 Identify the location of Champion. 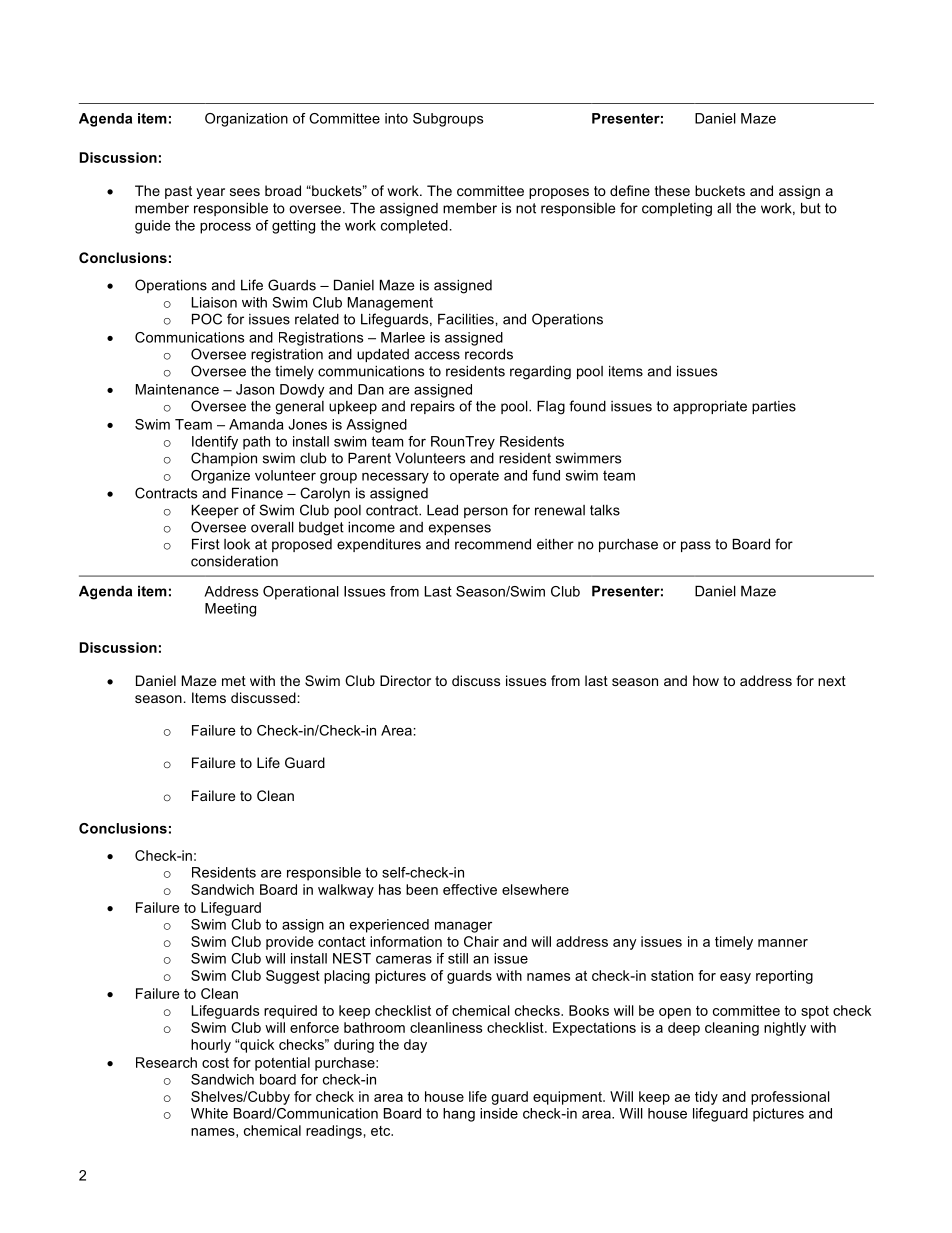
(224, 459).
